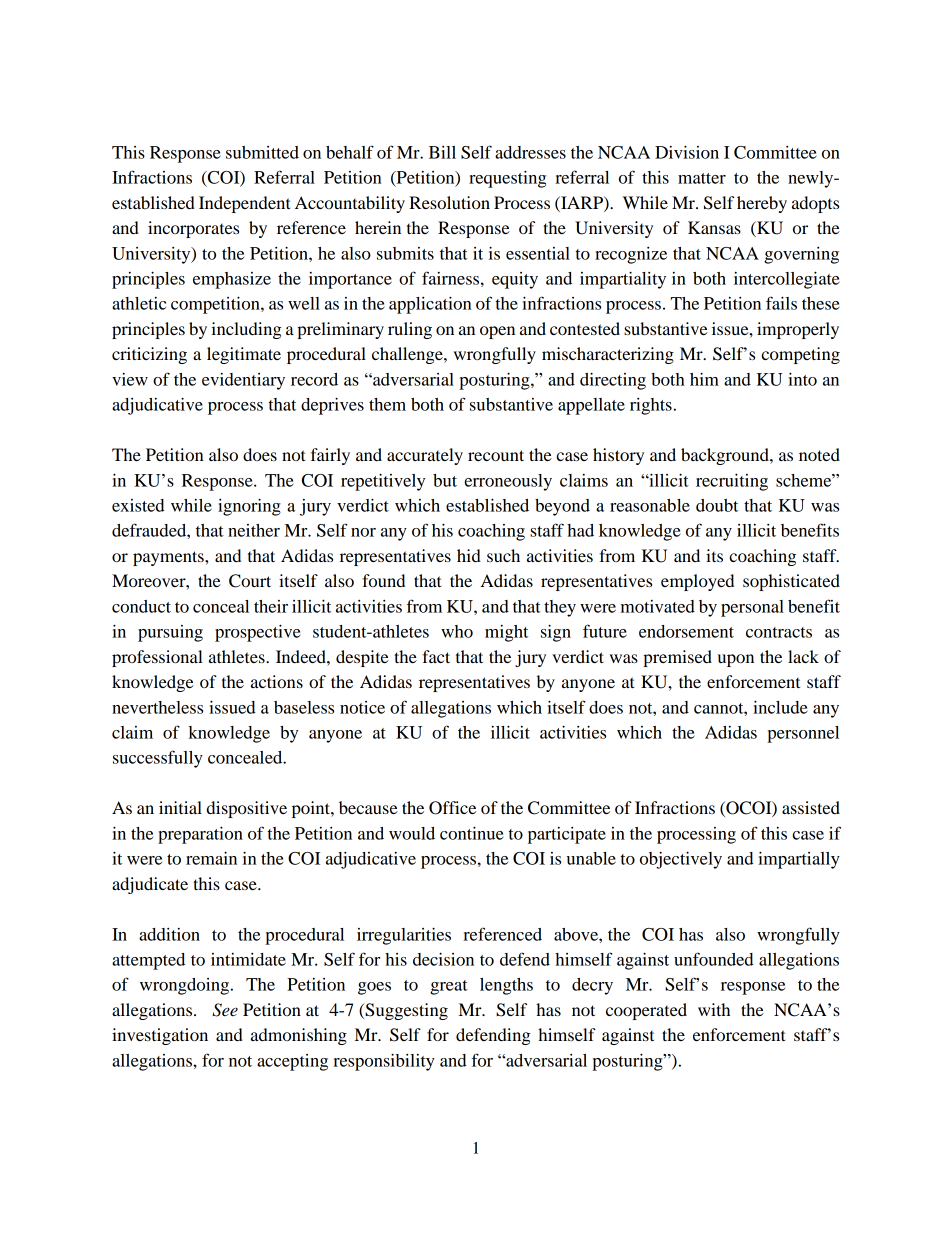 The width and height of the screenshot is (952, 1233). Describe the element at coordinates (225, 1010) in the screenshot. I see `See` at that location.
